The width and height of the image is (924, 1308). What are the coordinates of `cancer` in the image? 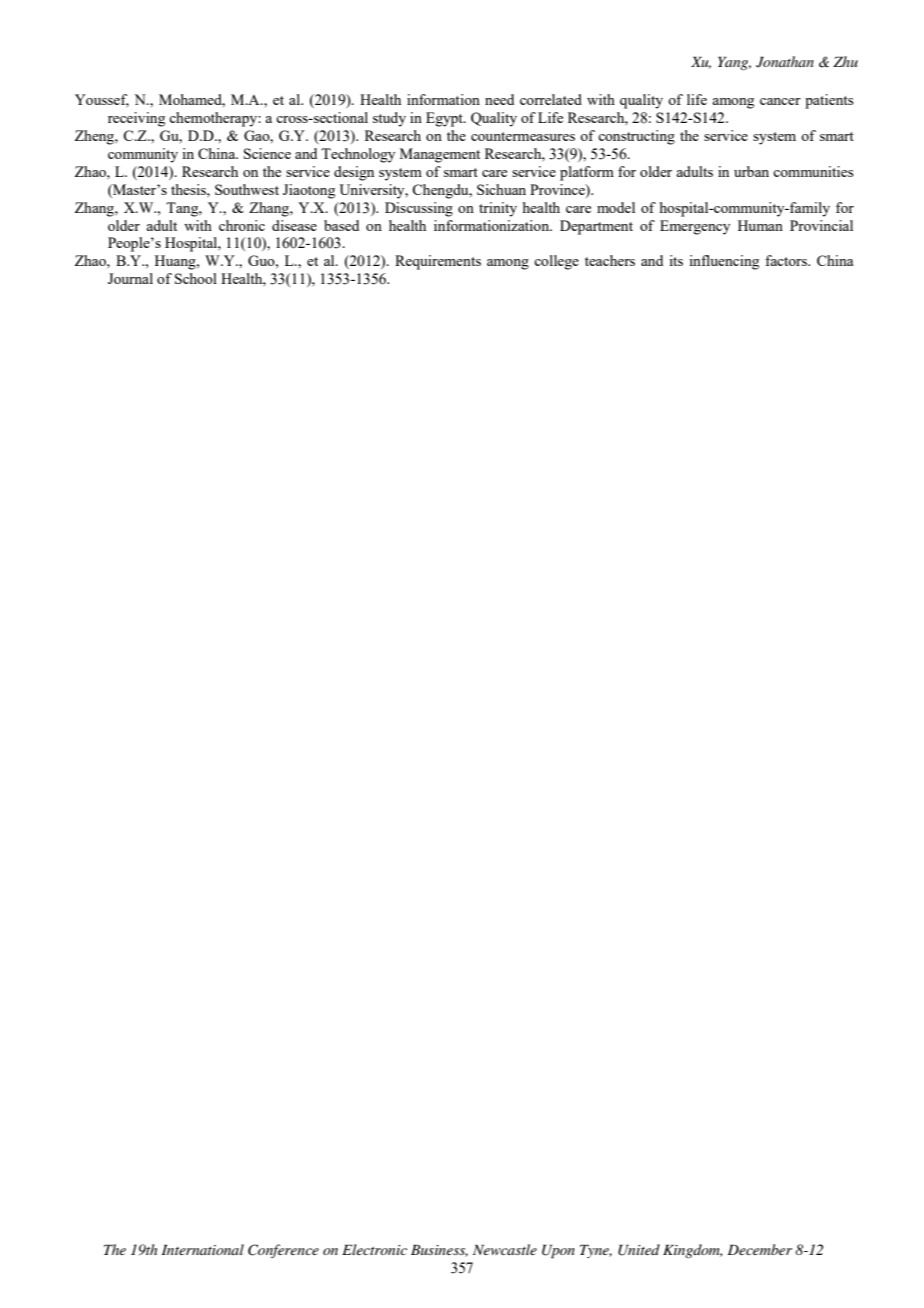 It's located at (780, 101).
